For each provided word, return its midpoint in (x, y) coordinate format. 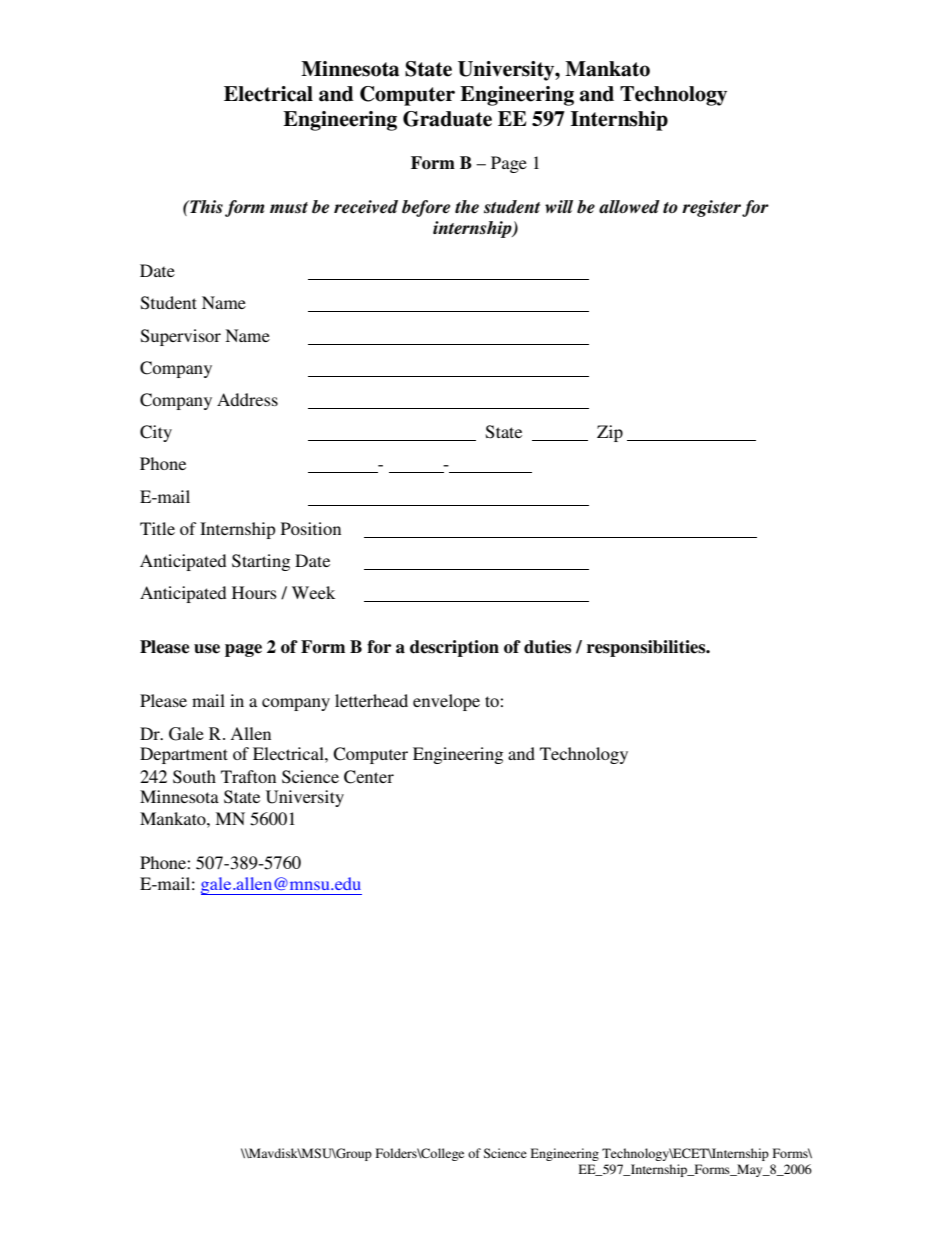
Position (311, 528)
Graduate (447, 119)
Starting (261, 562)
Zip (610, 433)
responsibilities (647, 648)
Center (369, 777)
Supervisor (181, 337)
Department (184, 755)
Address (247, 399)
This (205, 207)
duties (547, 647)
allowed (629, 207)
